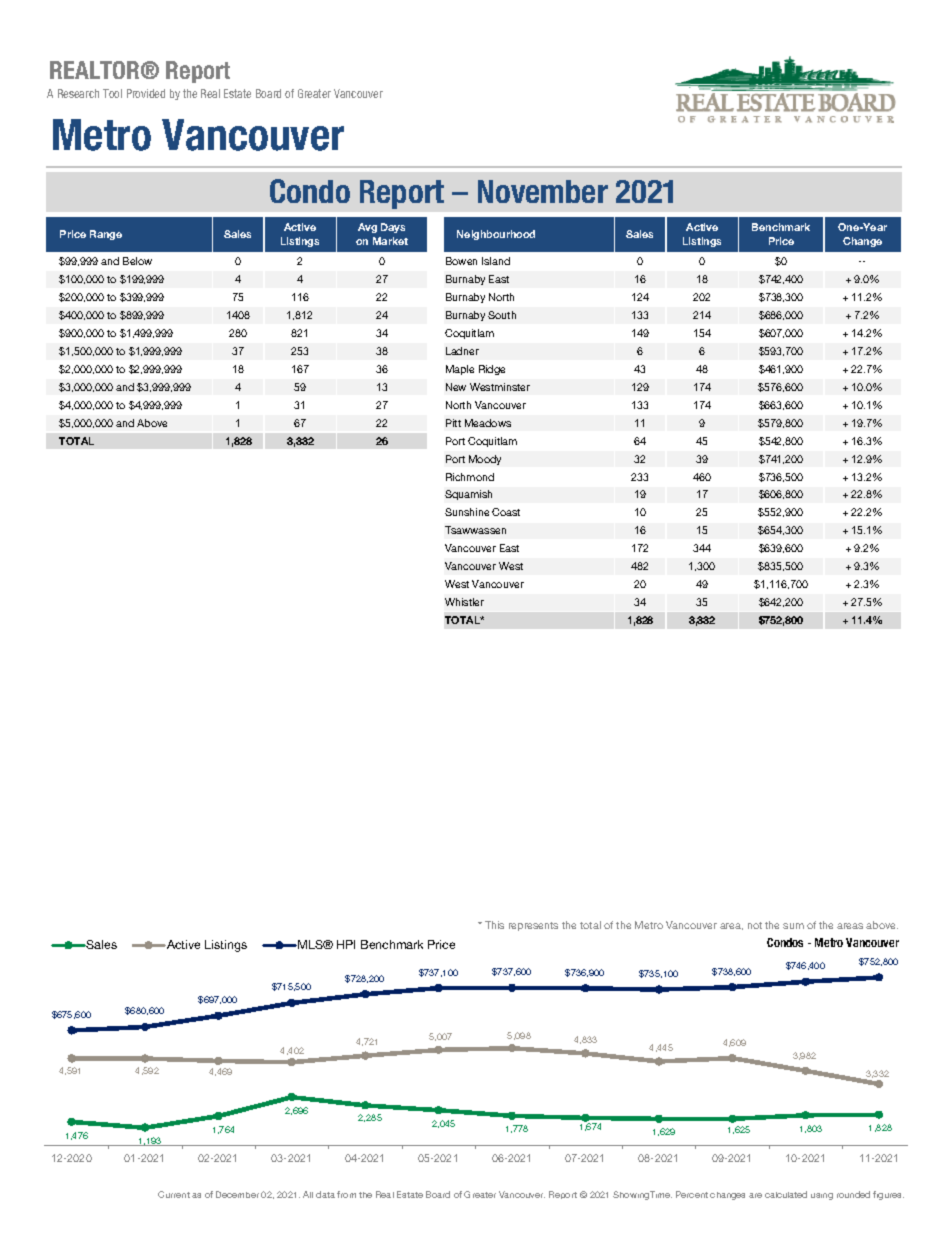 The image size is (952, 1233). Describe the element at coordinates (786, 1194) in the screenshot. I see `calculated` at that location.
